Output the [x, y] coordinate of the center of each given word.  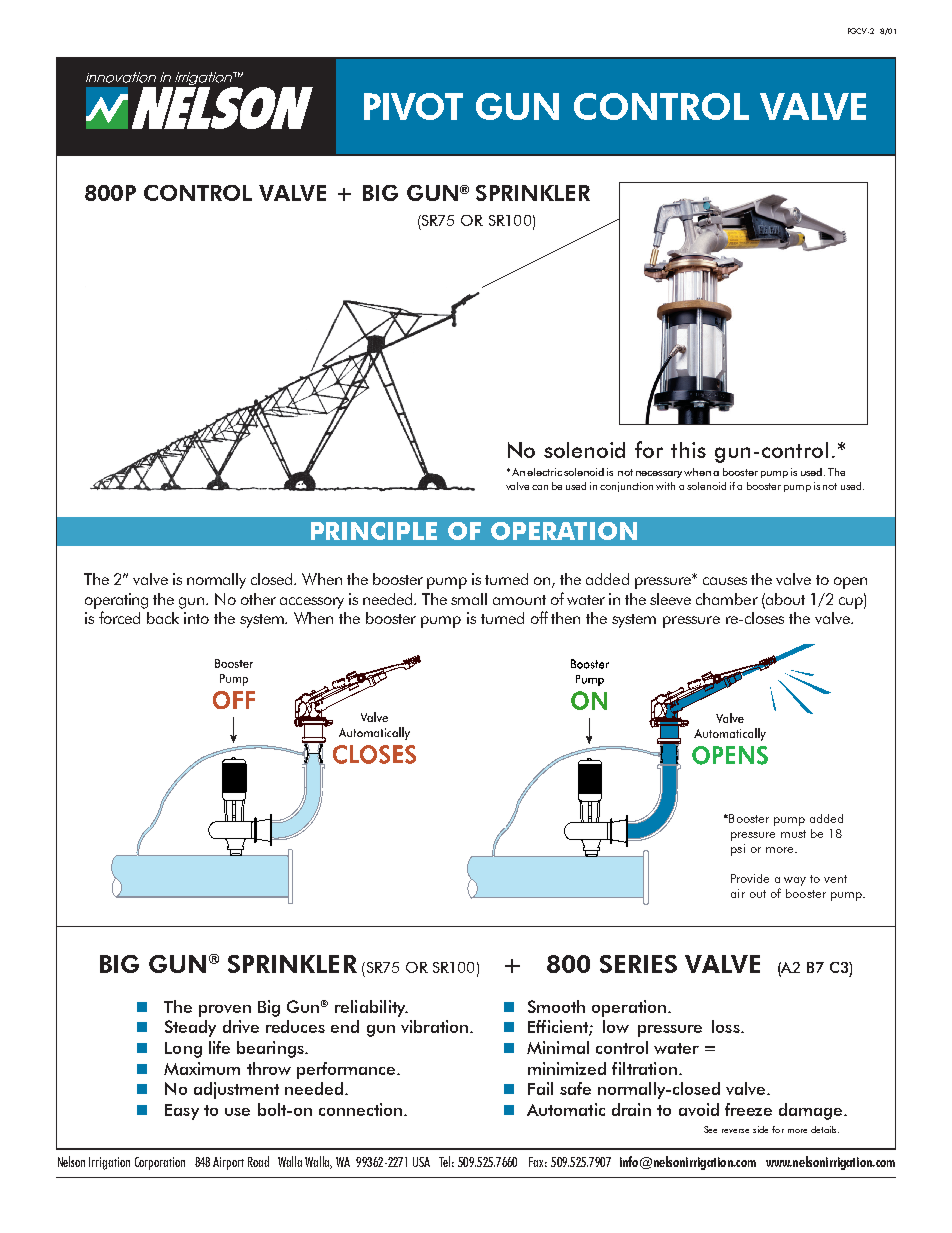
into [196, 618]
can [540, 487]
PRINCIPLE [374, 531]
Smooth [556, 1006]
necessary [659, 474]
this [688, 450]
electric [544, 472]
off [539, 617]
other [258, 599]
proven [225, 1011]
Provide [750, 878]
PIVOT [413, 106]
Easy [182, 1112]
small [469, 599]
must [793, 834]
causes [725, 581]
